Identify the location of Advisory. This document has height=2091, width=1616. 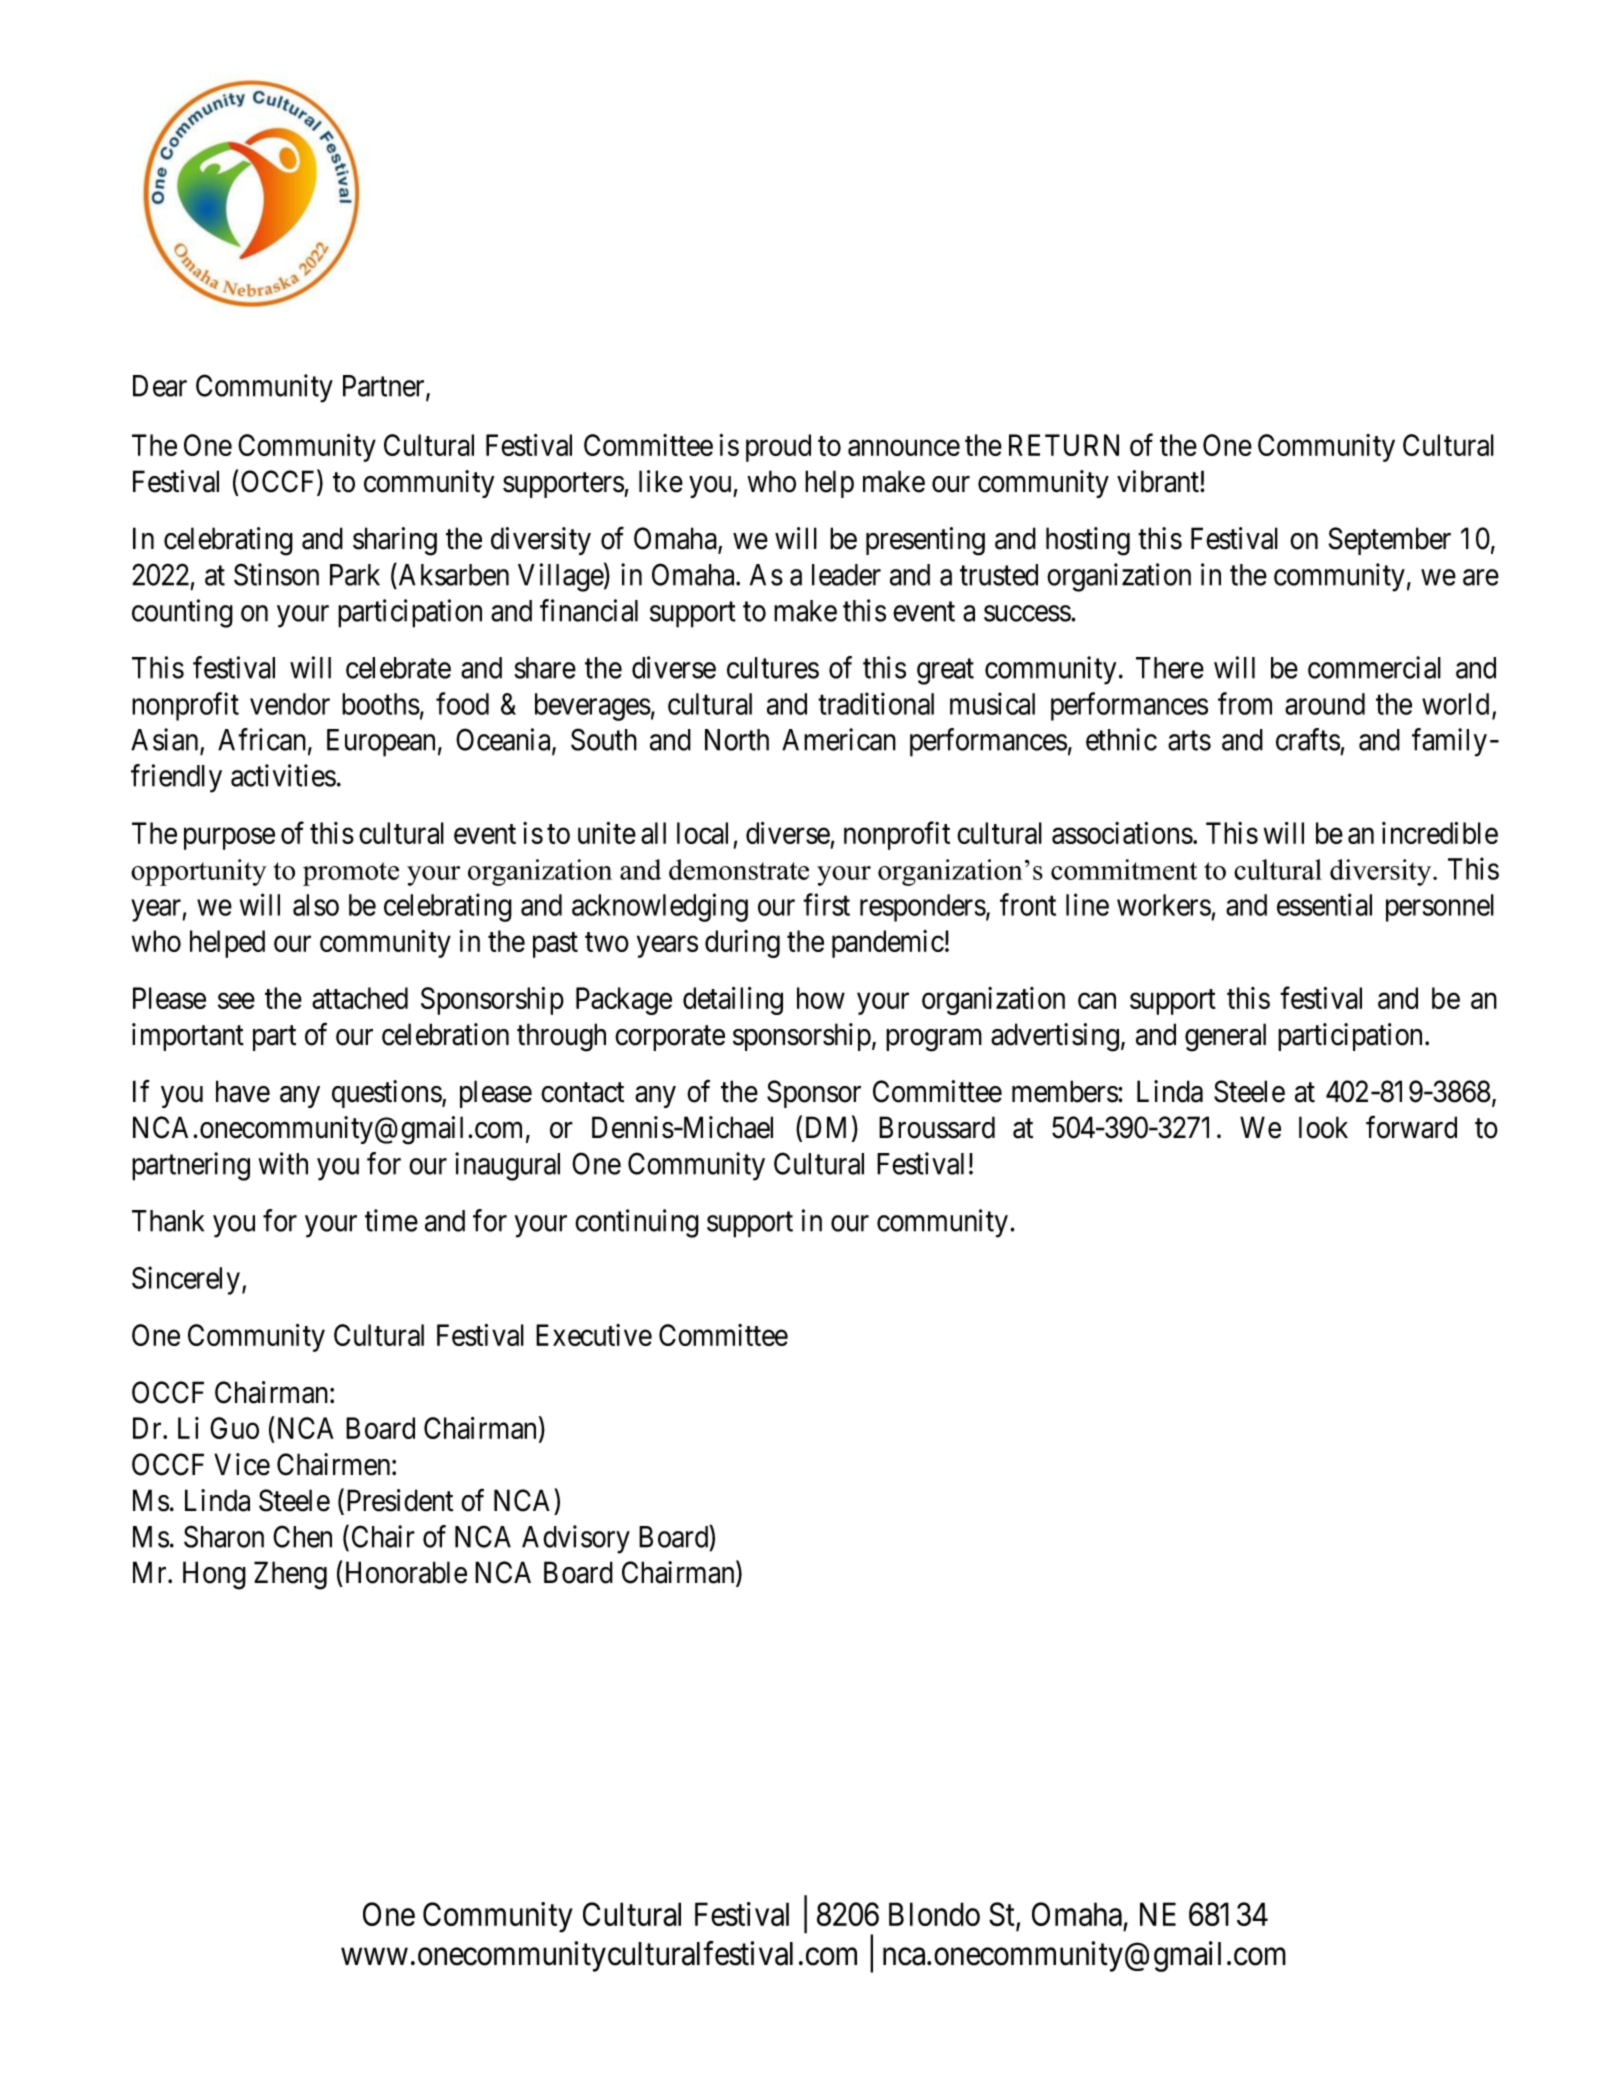
(576, 1539).
